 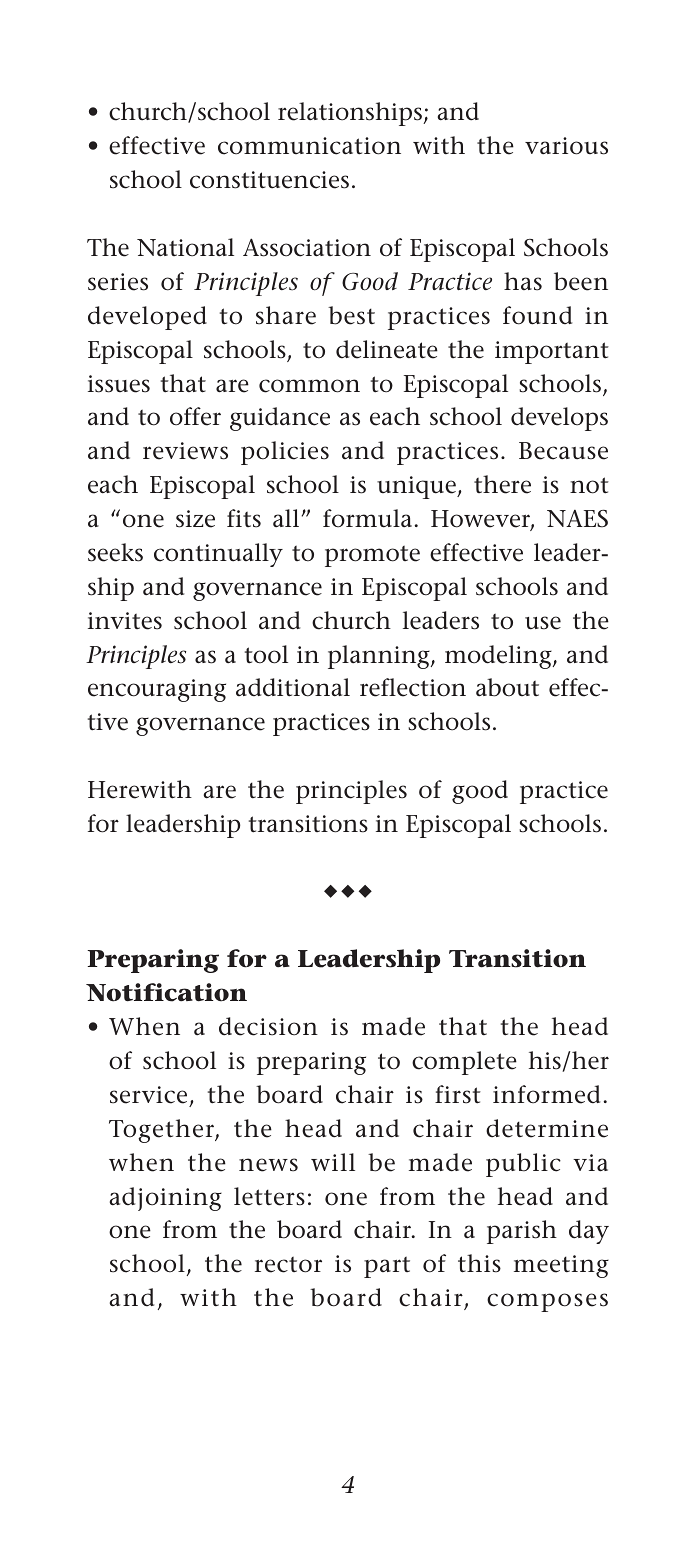 What do you see at coordinates (293, 687) in the document?
I see `additional` at bounding box center [293, 687].
